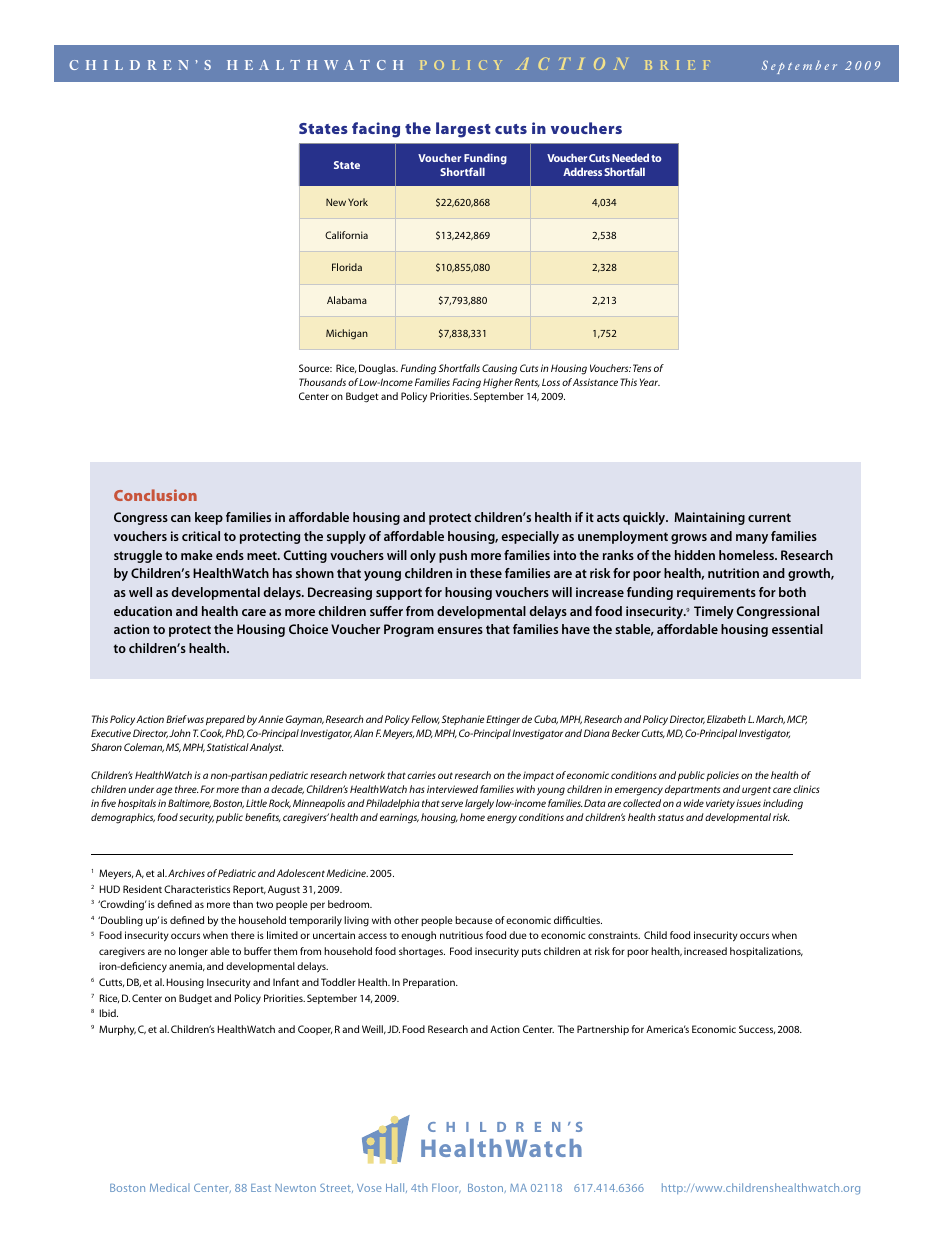  What do you see at coordinates (460, 630) in the image?
I see `ensures` at bounding box center [460, 630].
